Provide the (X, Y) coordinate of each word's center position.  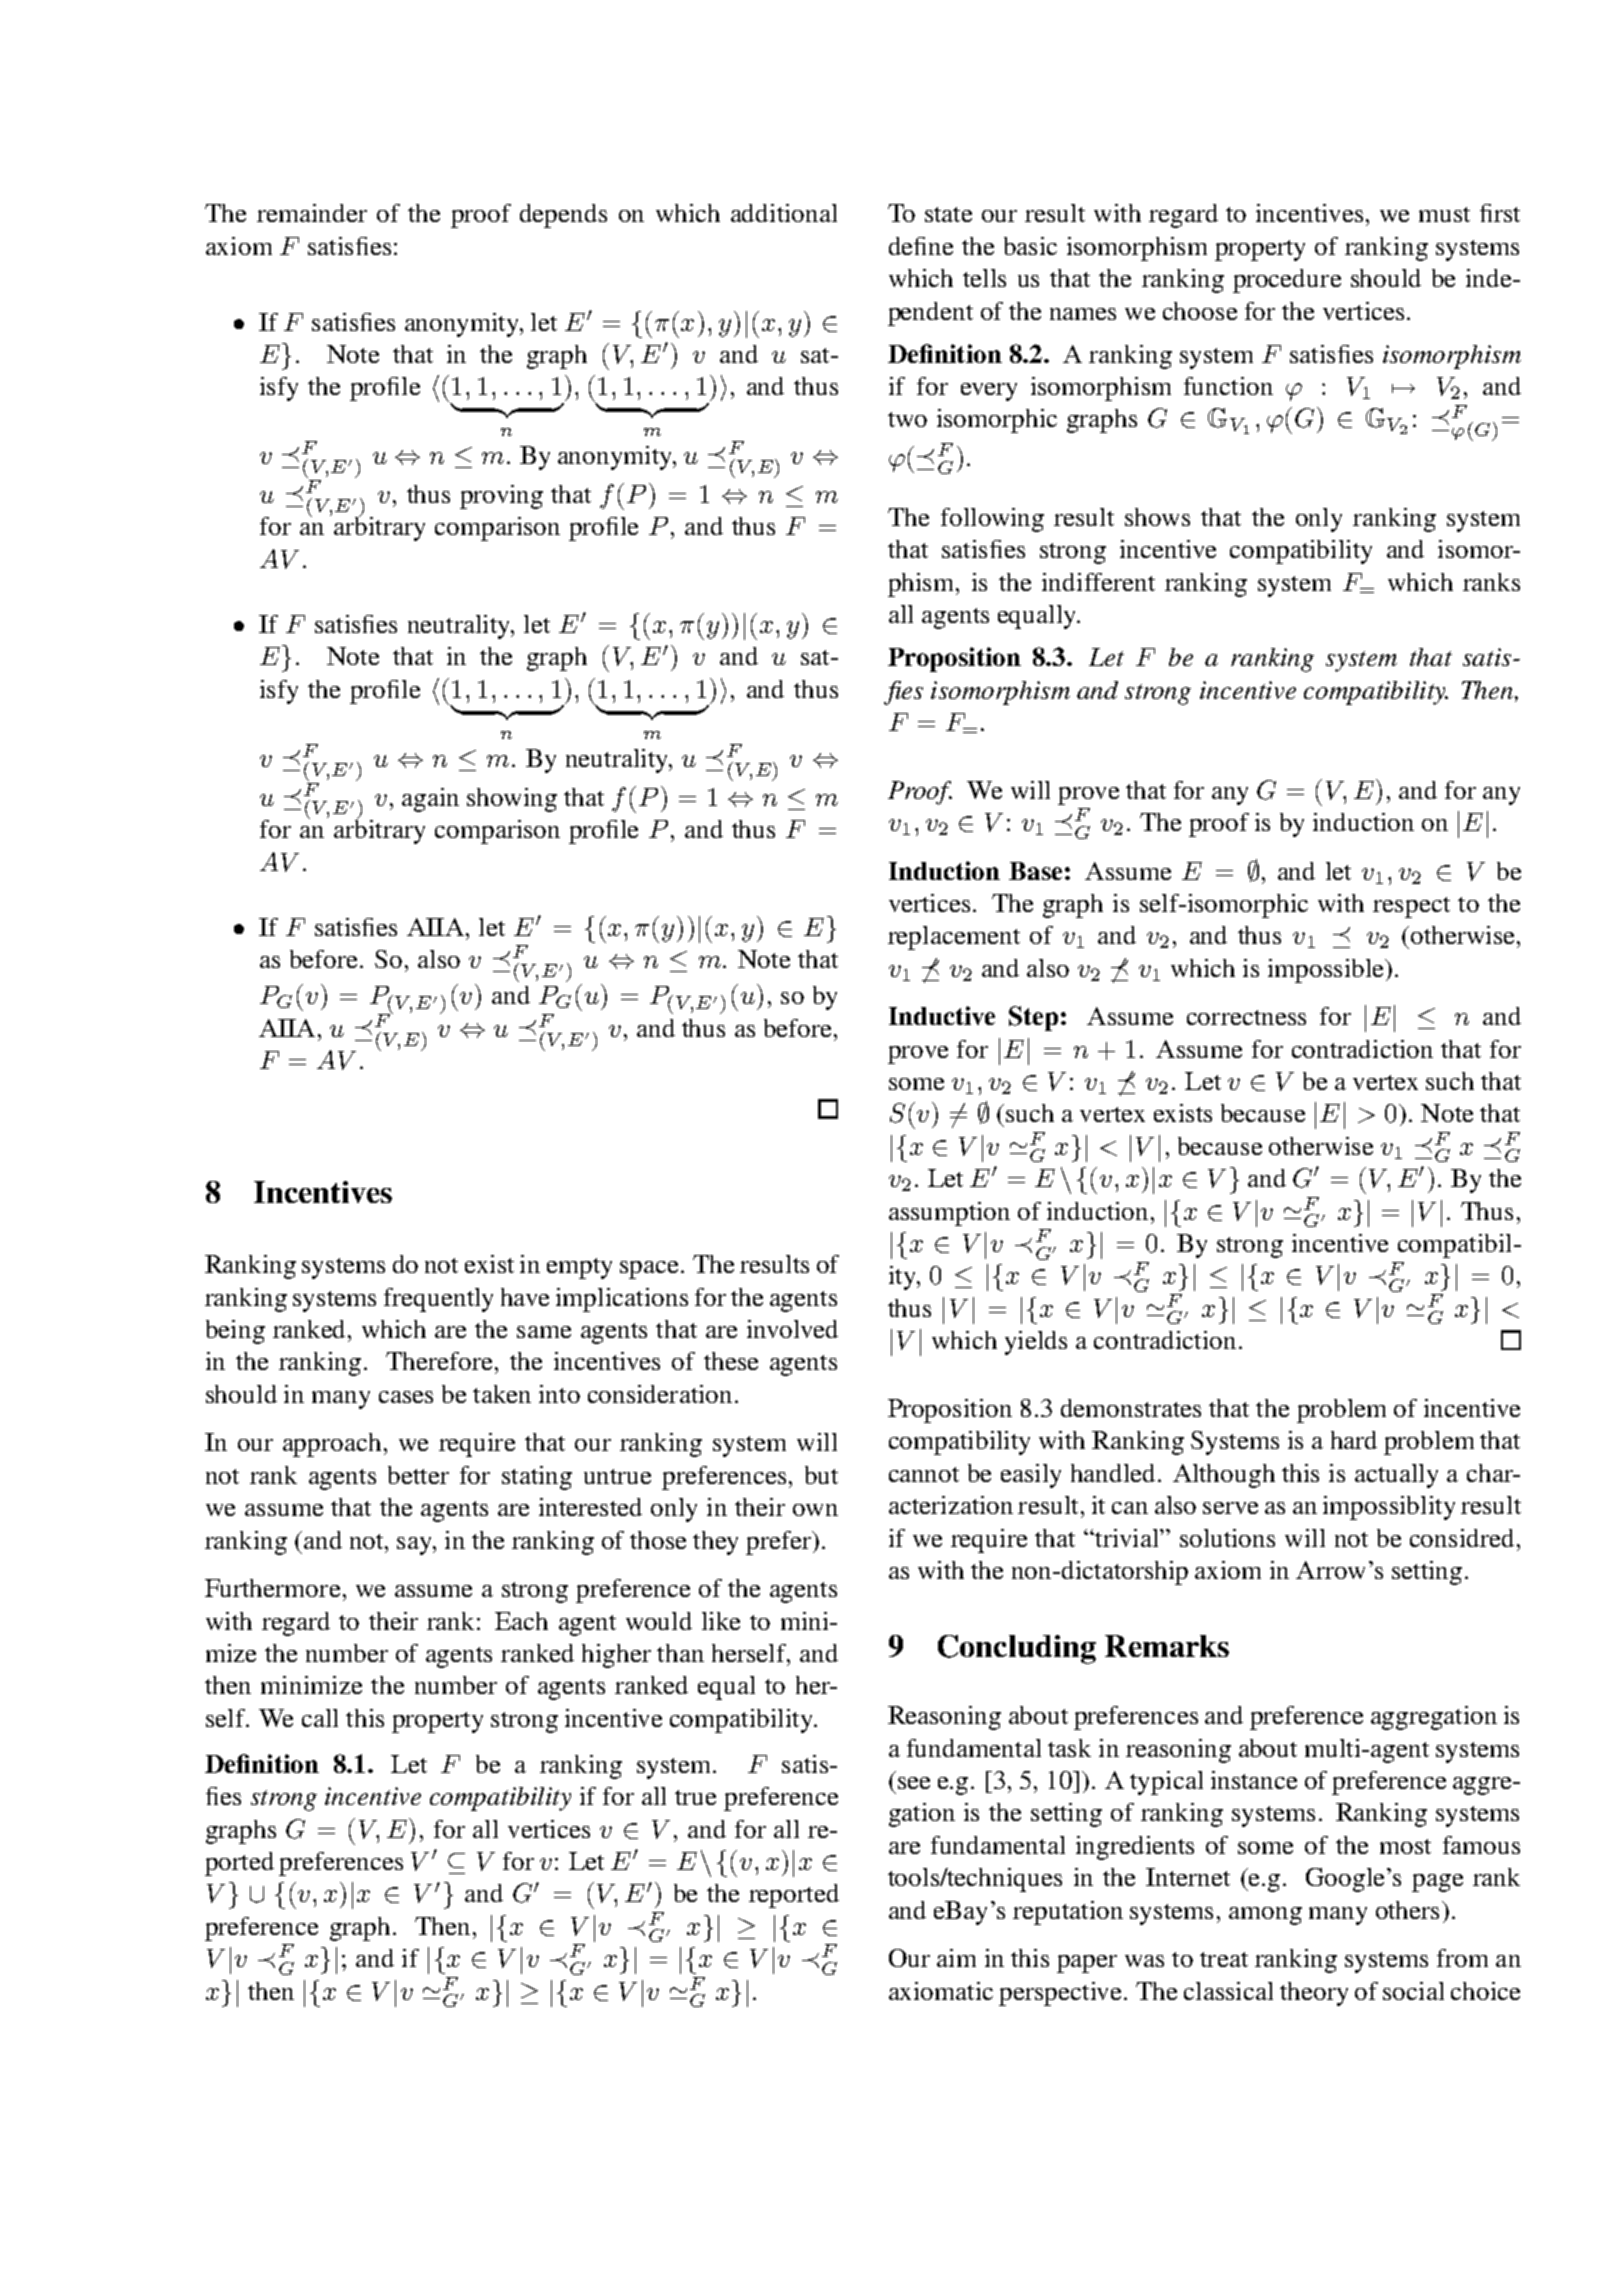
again (430, 800)
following (992, 520)
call (320, 1718)
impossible (1327, 971)
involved (792, 1329)
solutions (1227, 1538)
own (815, 1510)
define (921, 246)
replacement (954, 938)
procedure (1287, 281)
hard (1354, 1440)
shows (1157, 517)
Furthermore (272, 1588)
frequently (438, 1300)
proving (501, 497)
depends (563, 216)
